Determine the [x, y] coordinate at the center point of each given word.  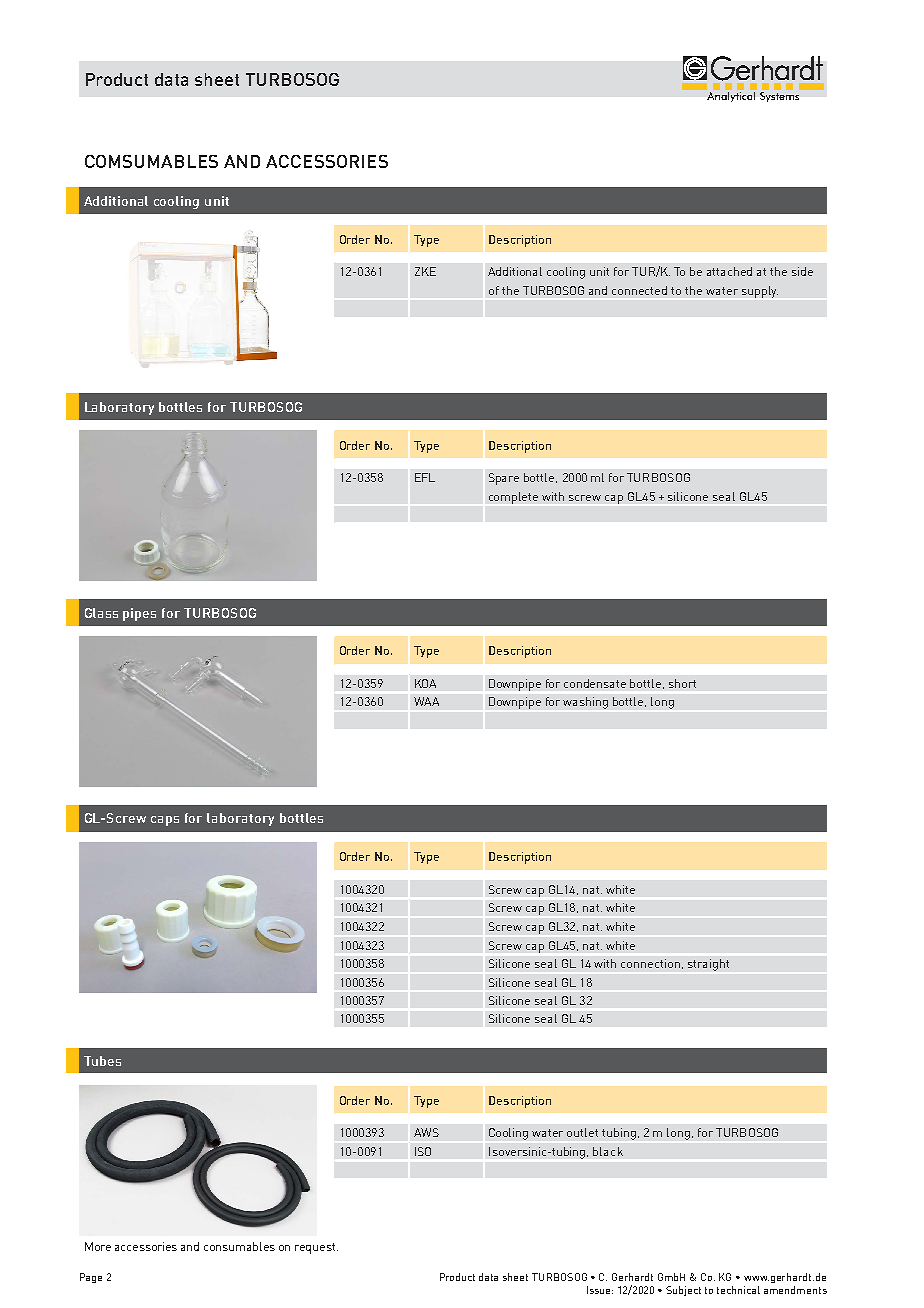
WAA [426, 701]
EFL [425, 477]
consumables [239, 1246]
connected [639, 290]
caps [165, 821]
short [682, 683]
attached [729, 271]
